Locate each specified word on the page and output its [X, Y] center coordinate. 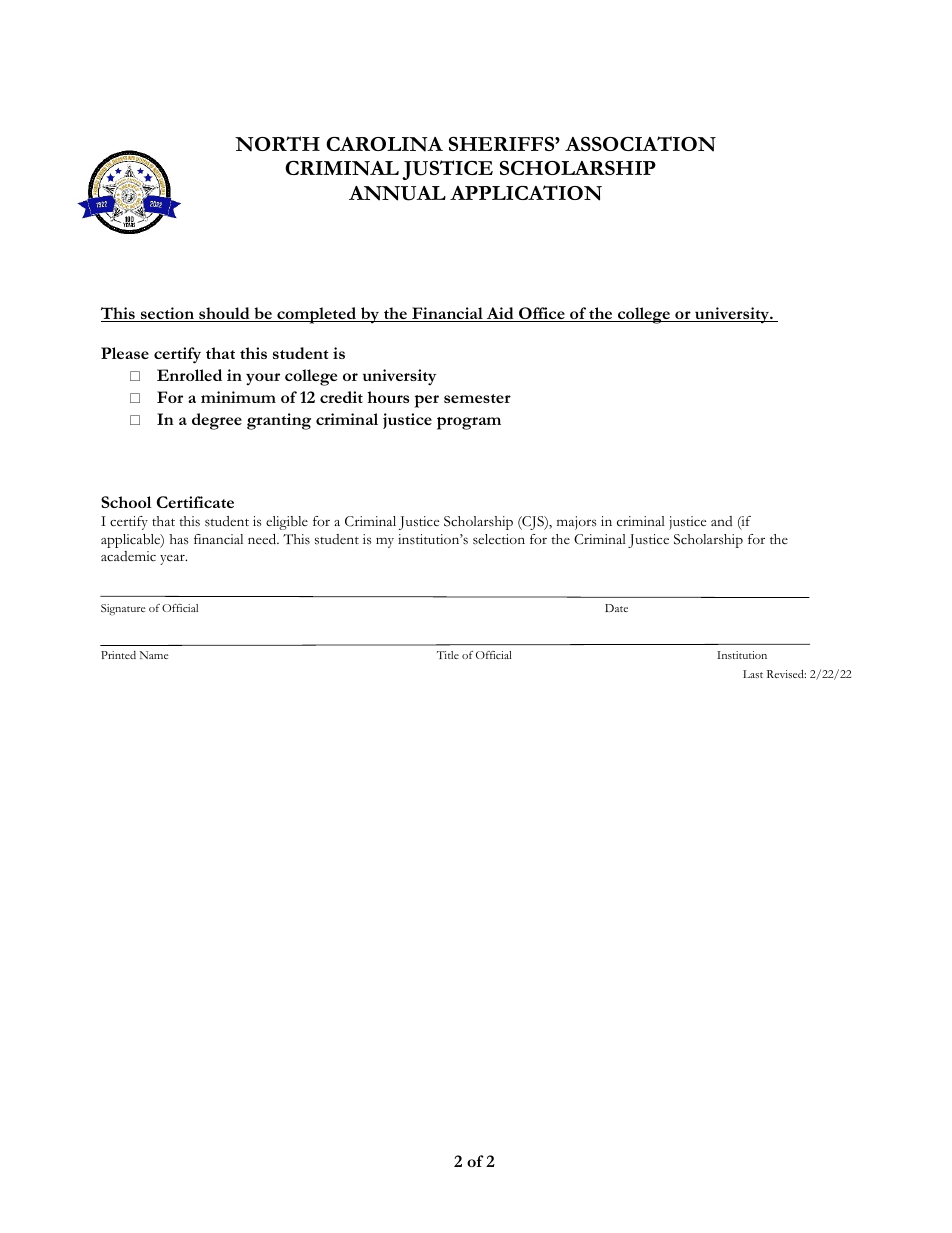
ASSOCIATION [640, 144]
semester [477, 398]
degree [217, 421]
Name [153, 655]
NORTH [277, 144]
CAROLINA [384, 144]
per [426, 401]
